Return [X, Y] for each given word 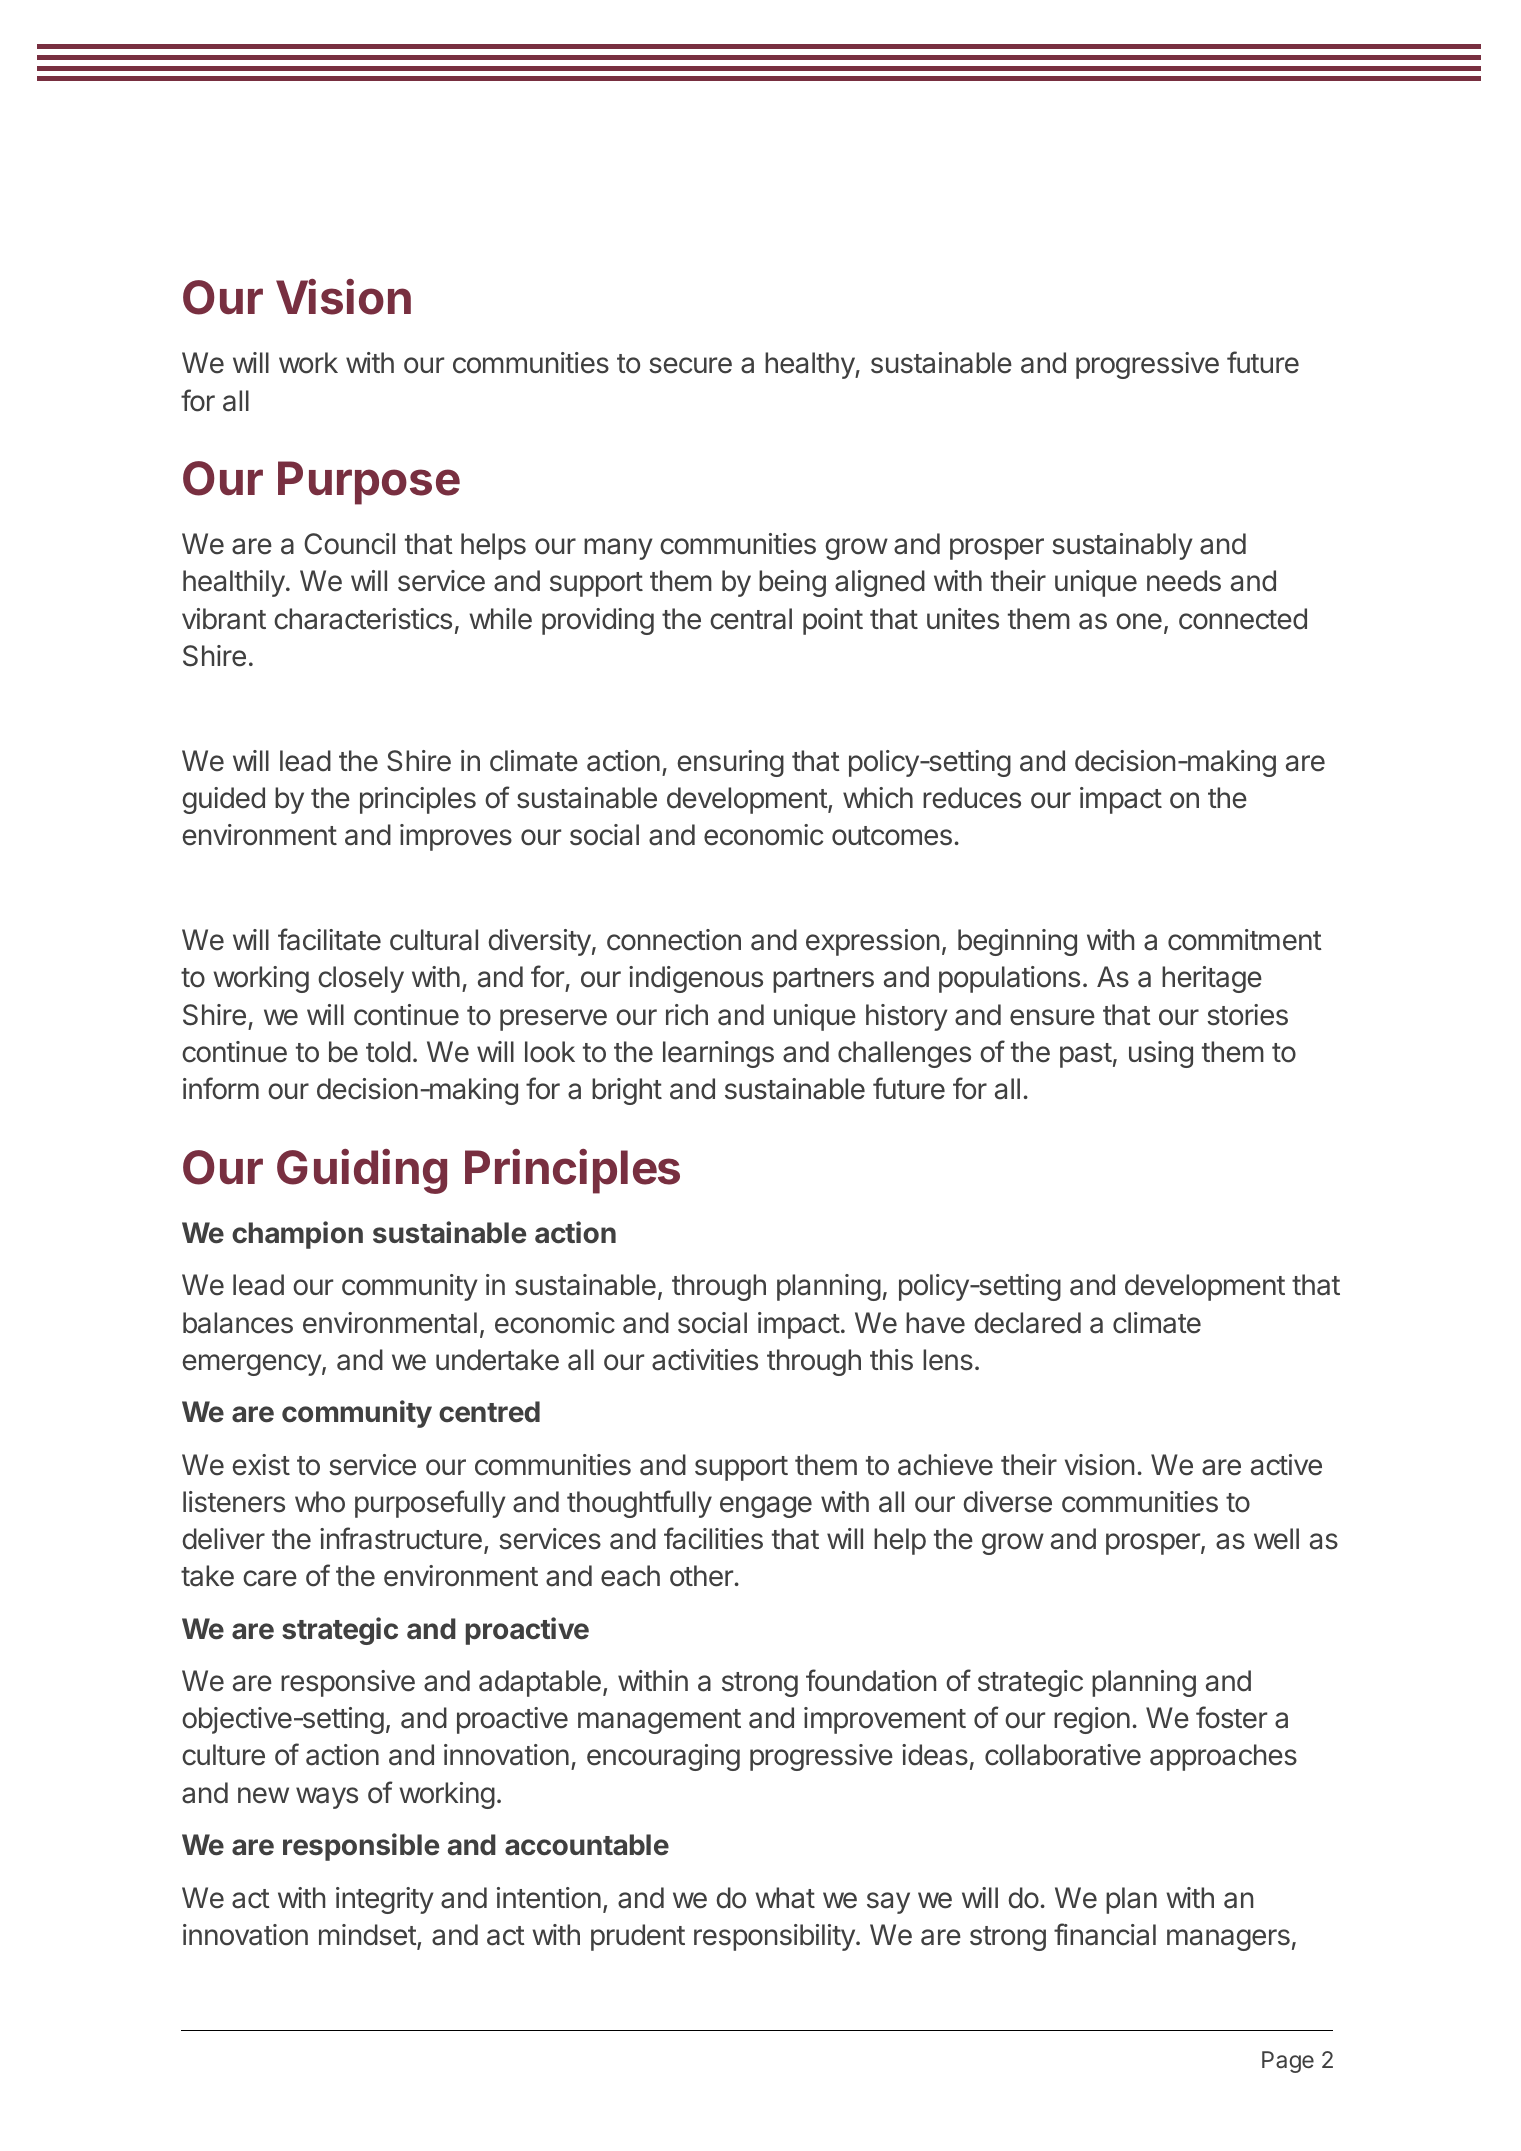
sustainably [1122, 546]
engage [766, 1507]
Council [349, 544]
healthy [810, 365]
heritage [1212, 979]
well [1276, 1539]
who [320, 1502]
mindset [368, 1936]
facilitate [329, 939]
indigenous [696, 979]
